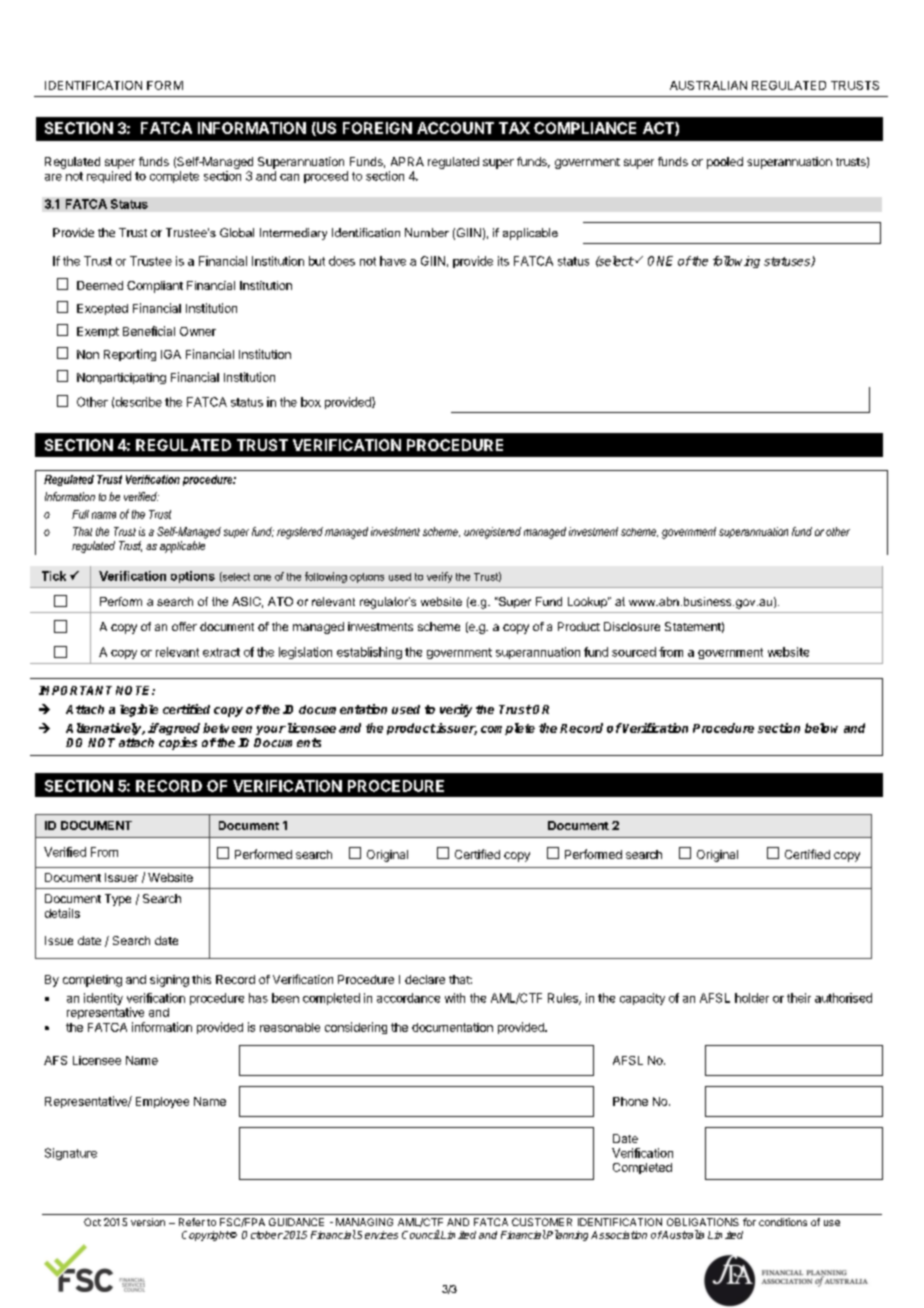 The height and width of the screenshot is (1308, 924). I want to click on holder, so click(752, 998).
